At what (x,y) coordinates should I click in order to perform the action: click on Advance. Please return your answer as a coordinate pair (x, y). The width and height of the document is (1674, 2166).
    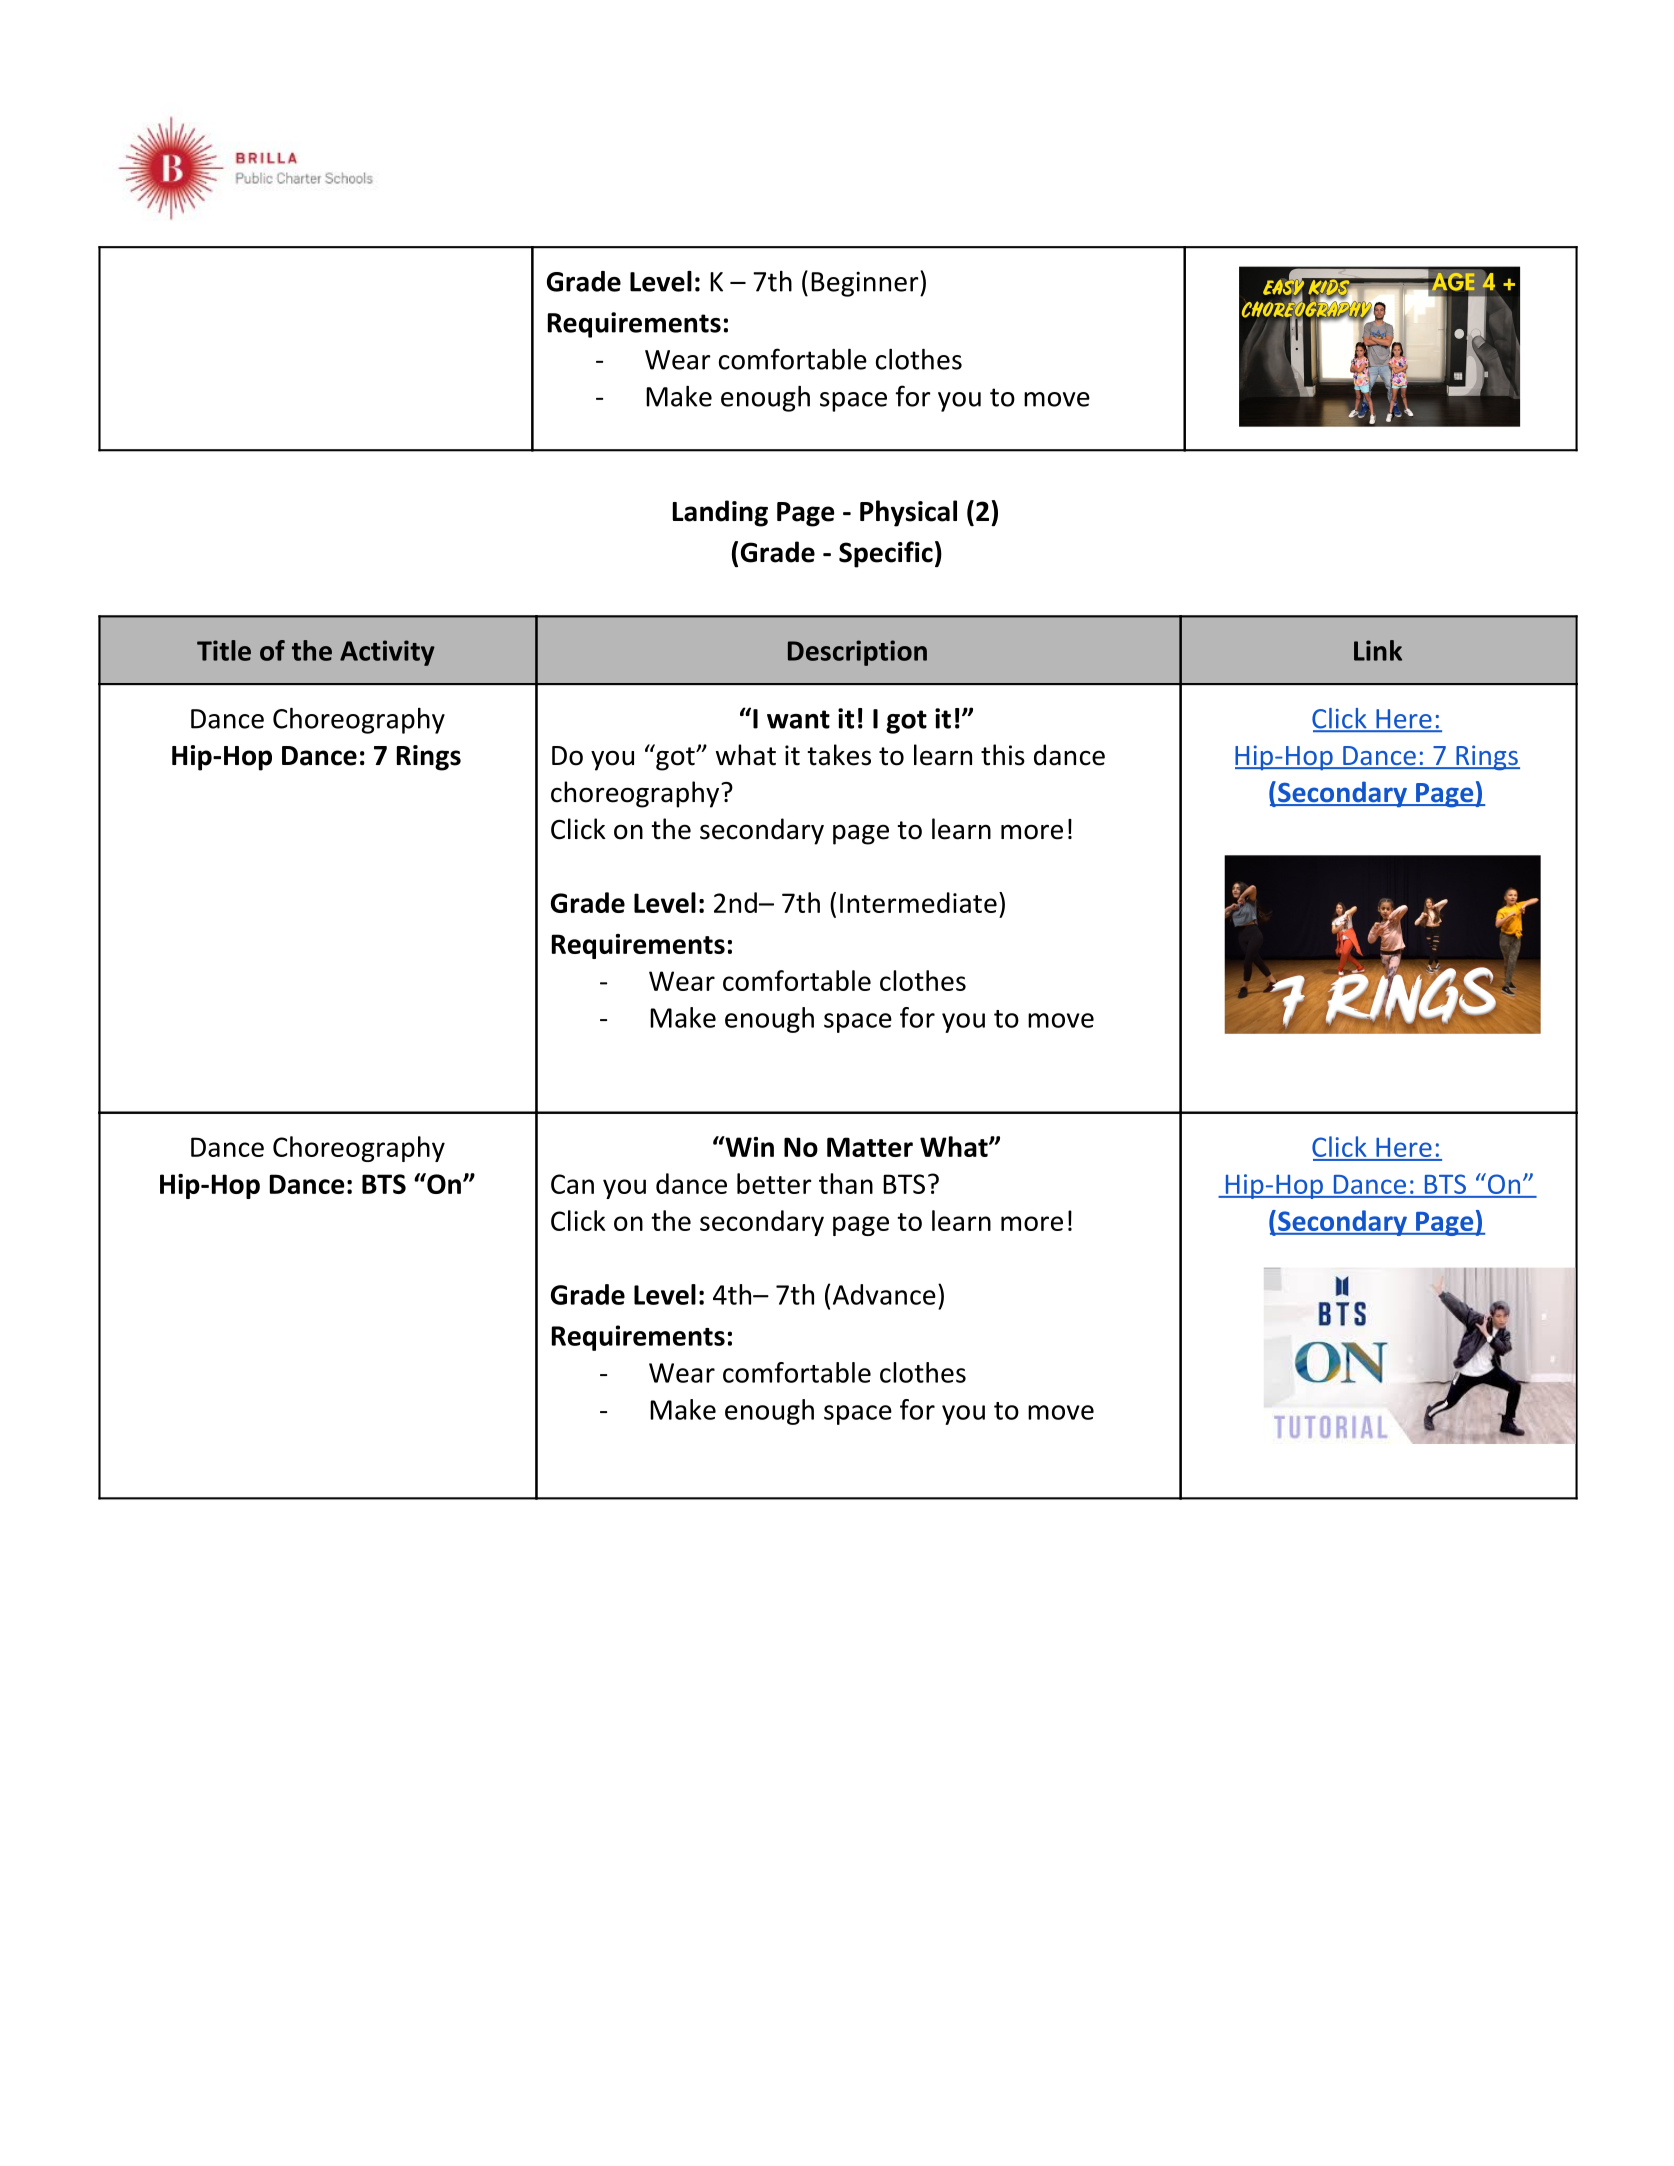
    Looking at the image, I should click on (884, 1294).
